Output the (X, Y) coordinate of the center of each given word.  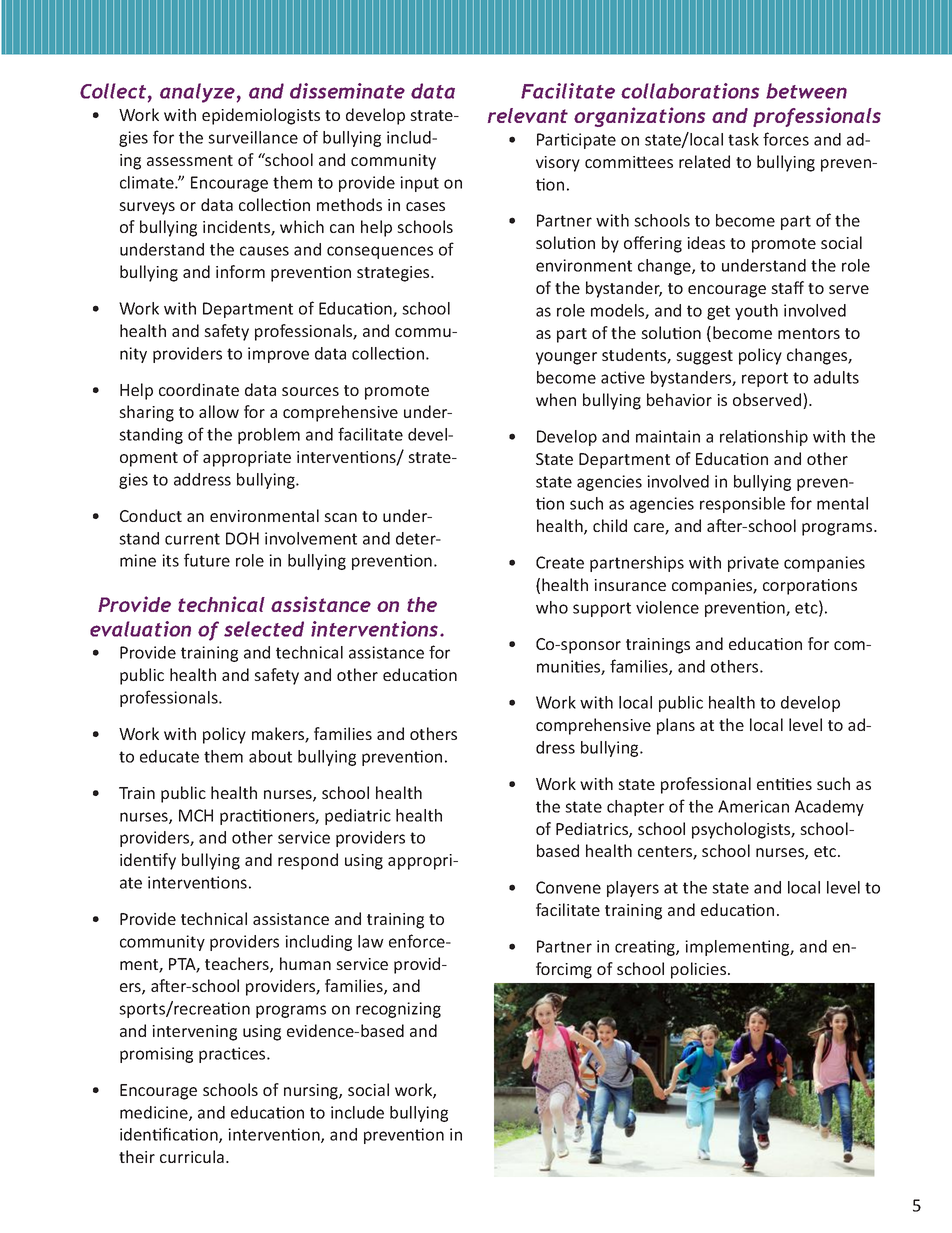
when (556, 399)
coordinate (199, 389)
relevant (528, 115)
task (743, 139)
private (753, 564)
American (753, 806)
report (765, 379)
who (552, 607)
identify (148, 861)
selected (264, 629)
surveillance (253, 137)
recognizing (398, 1010)
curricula (192, 1156)
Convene (568, 887)
